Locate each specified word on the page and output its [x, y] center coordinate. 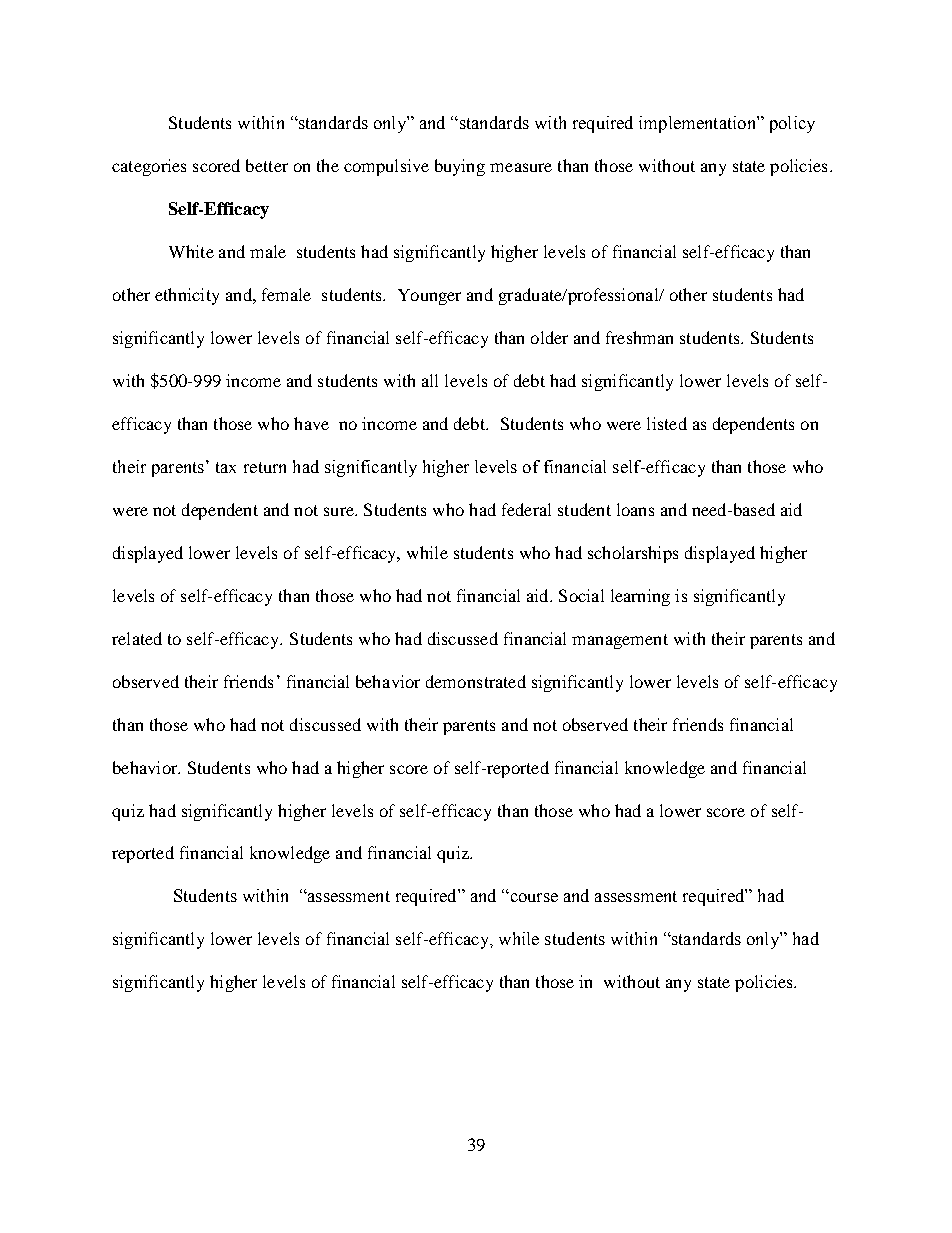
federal [526, 509]
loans [635, 509]
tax [226, 467]
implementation [698, 124]
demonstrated [476, 681]
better [267, 165]
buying [460, 167]
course [533, 897]
